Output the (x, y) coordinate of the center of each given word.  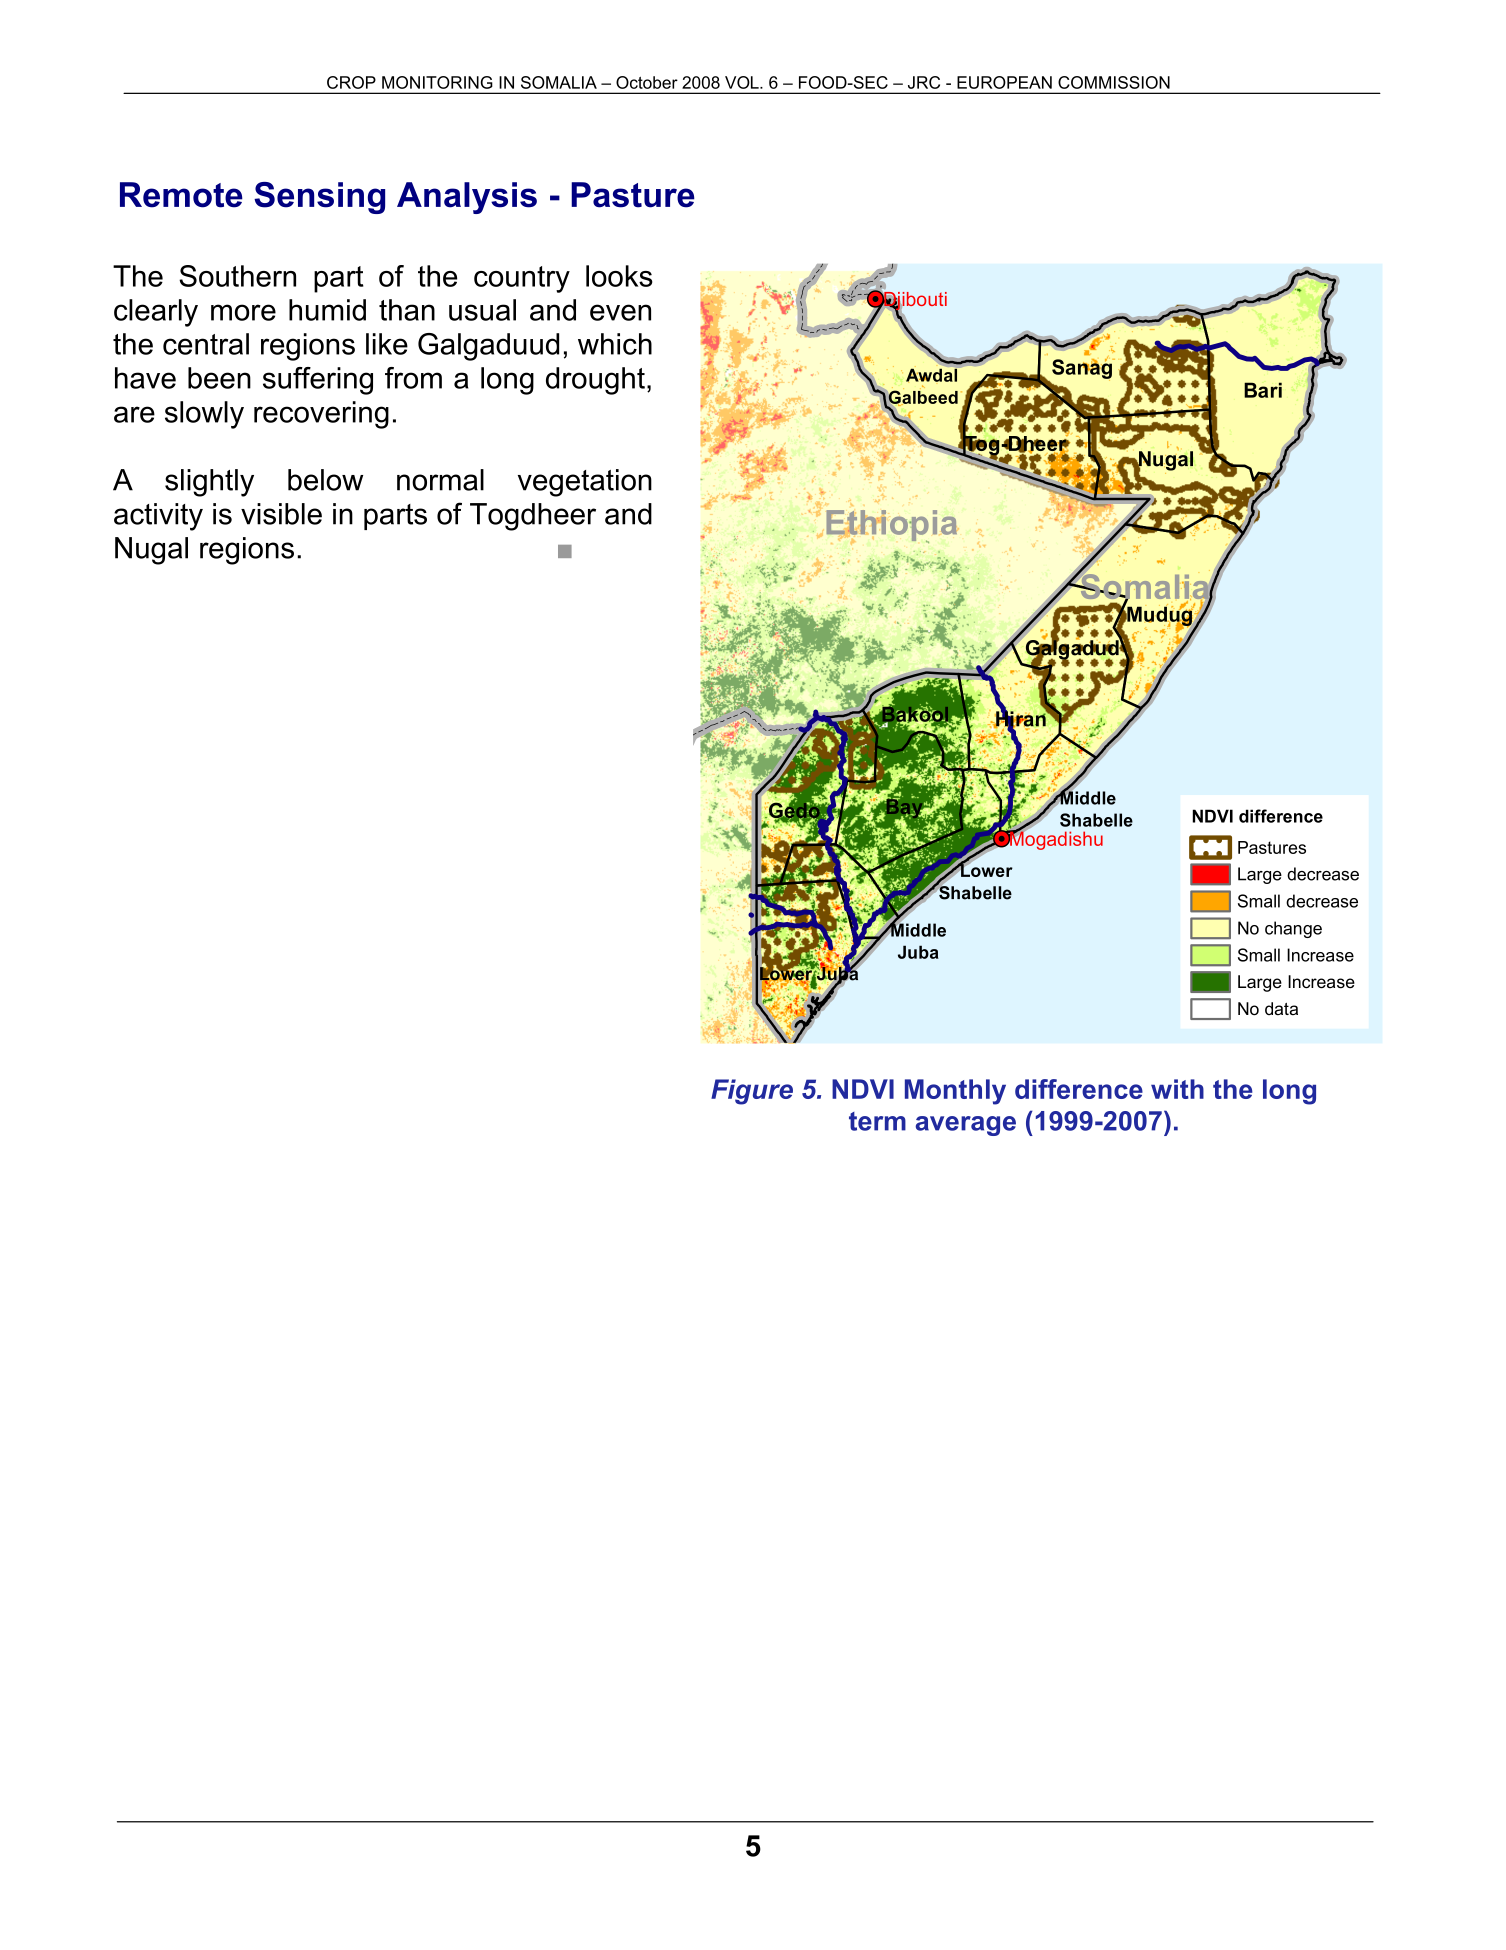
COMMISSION (1114, 82)
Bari (1263, 390)
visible (281, 514)
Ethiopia (892, 527)
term (877, 1121)
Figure (752, 1092)
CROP (351, 82)
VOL (743, 82)
